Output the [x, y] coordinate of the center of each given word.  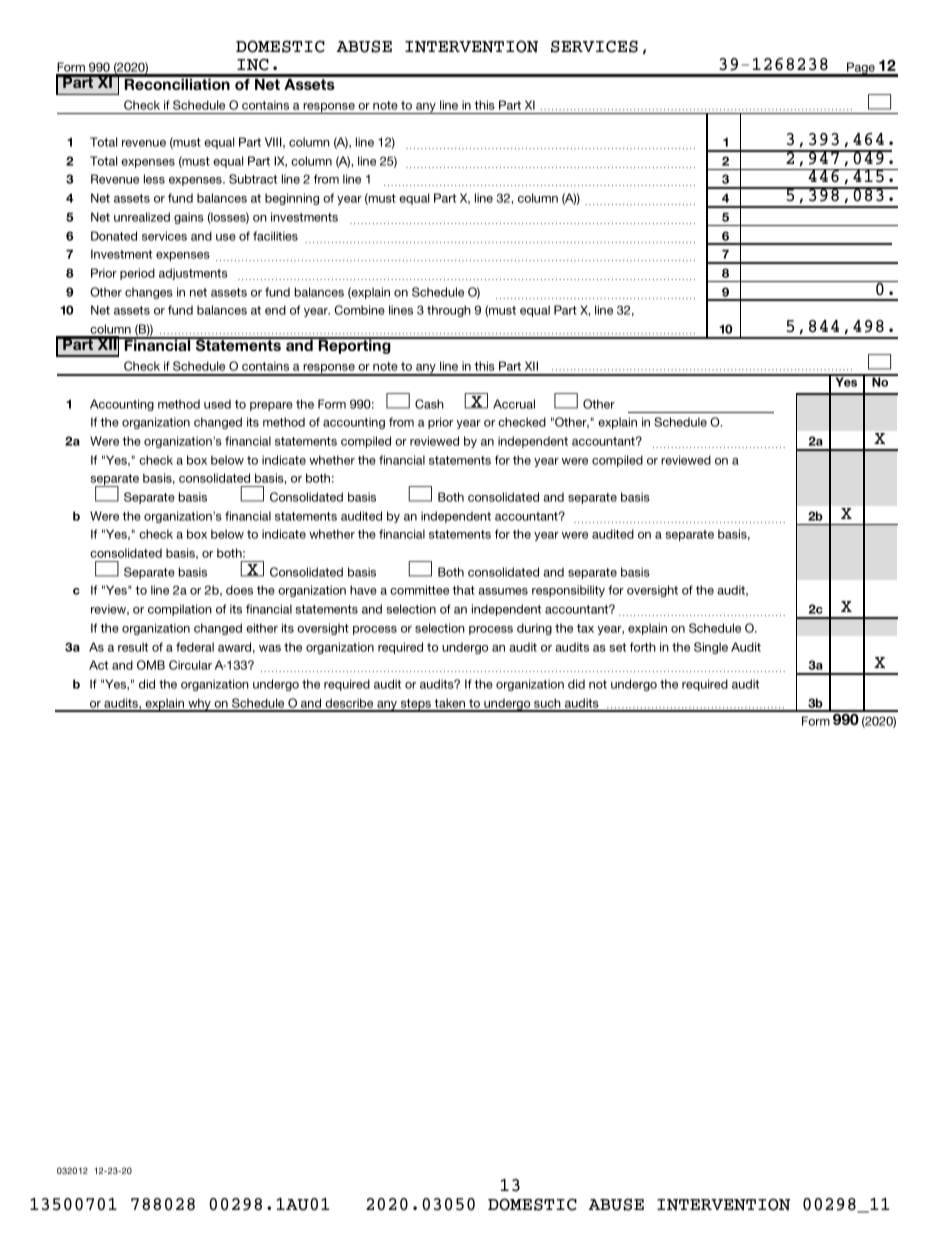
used [217, 404]
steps [415, 705]
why [199, 705]
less [154, 179]
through [449, 311]
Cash [429, 404]
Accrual [514, 404]
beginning [292, 199]
